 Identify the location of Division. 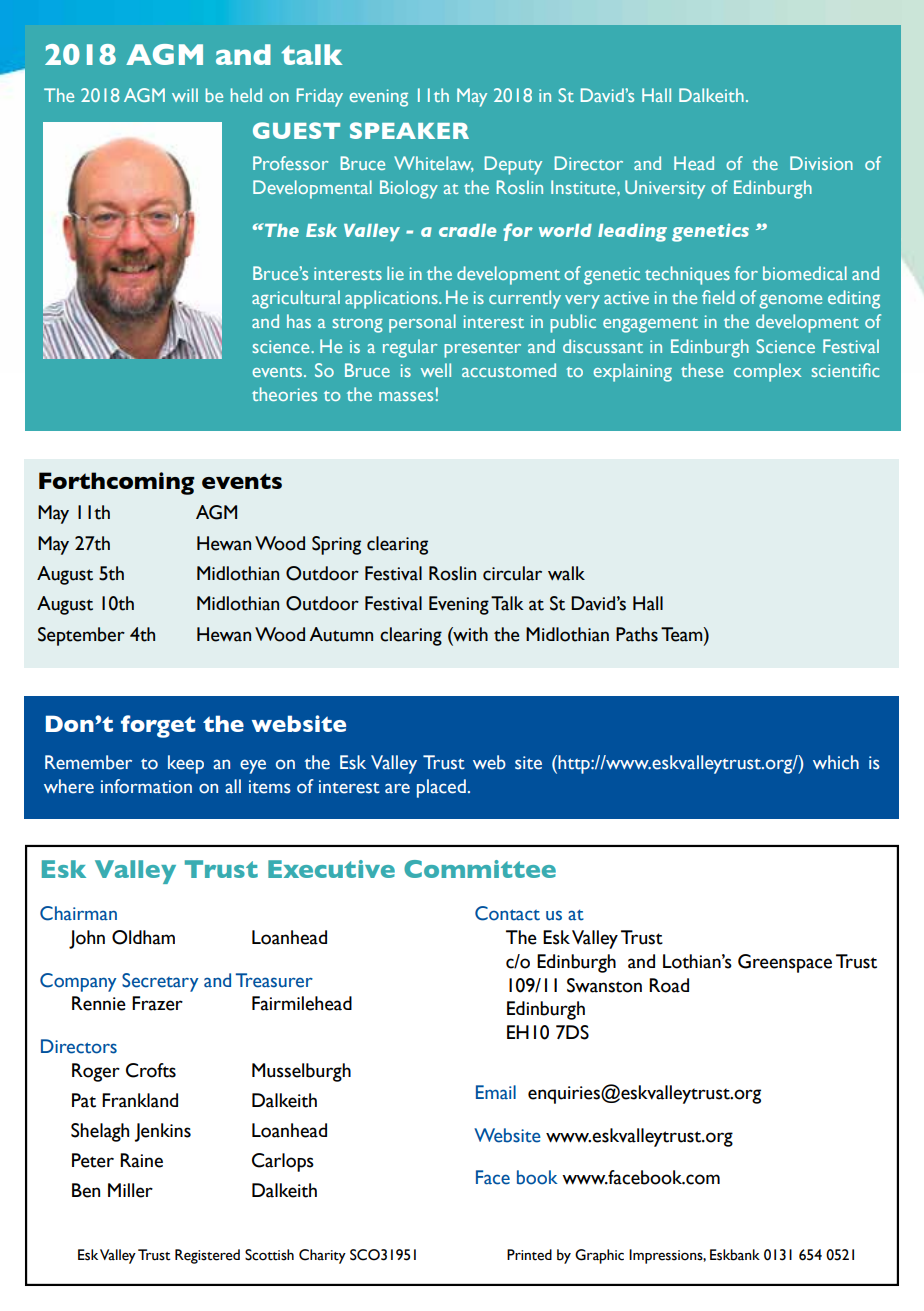
(821, 163).
